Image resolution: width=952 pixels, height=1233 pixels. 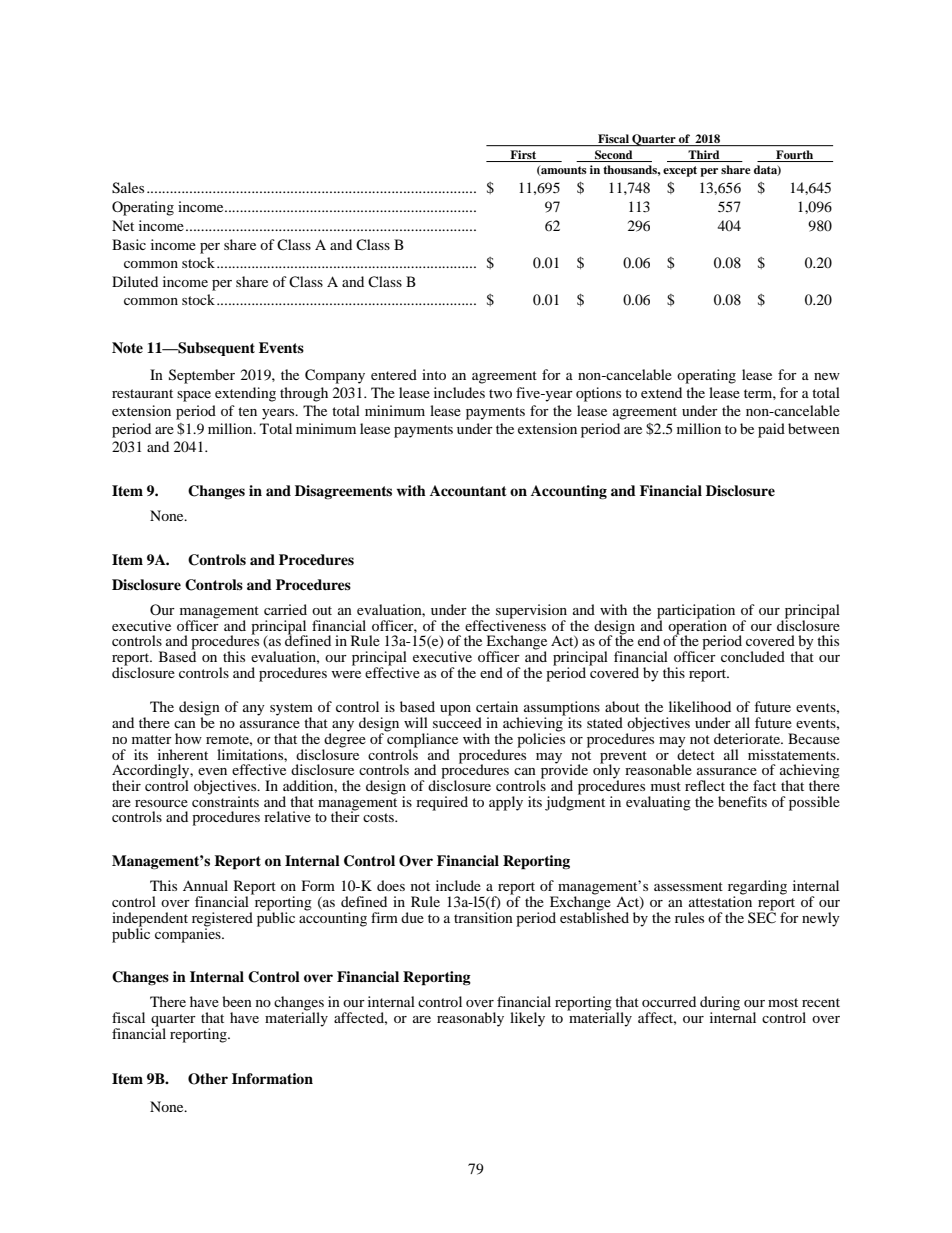 What do you see at coordinates (531, 612) in the screenshot?
I see `supervision` at bounding box center [531, 612].
